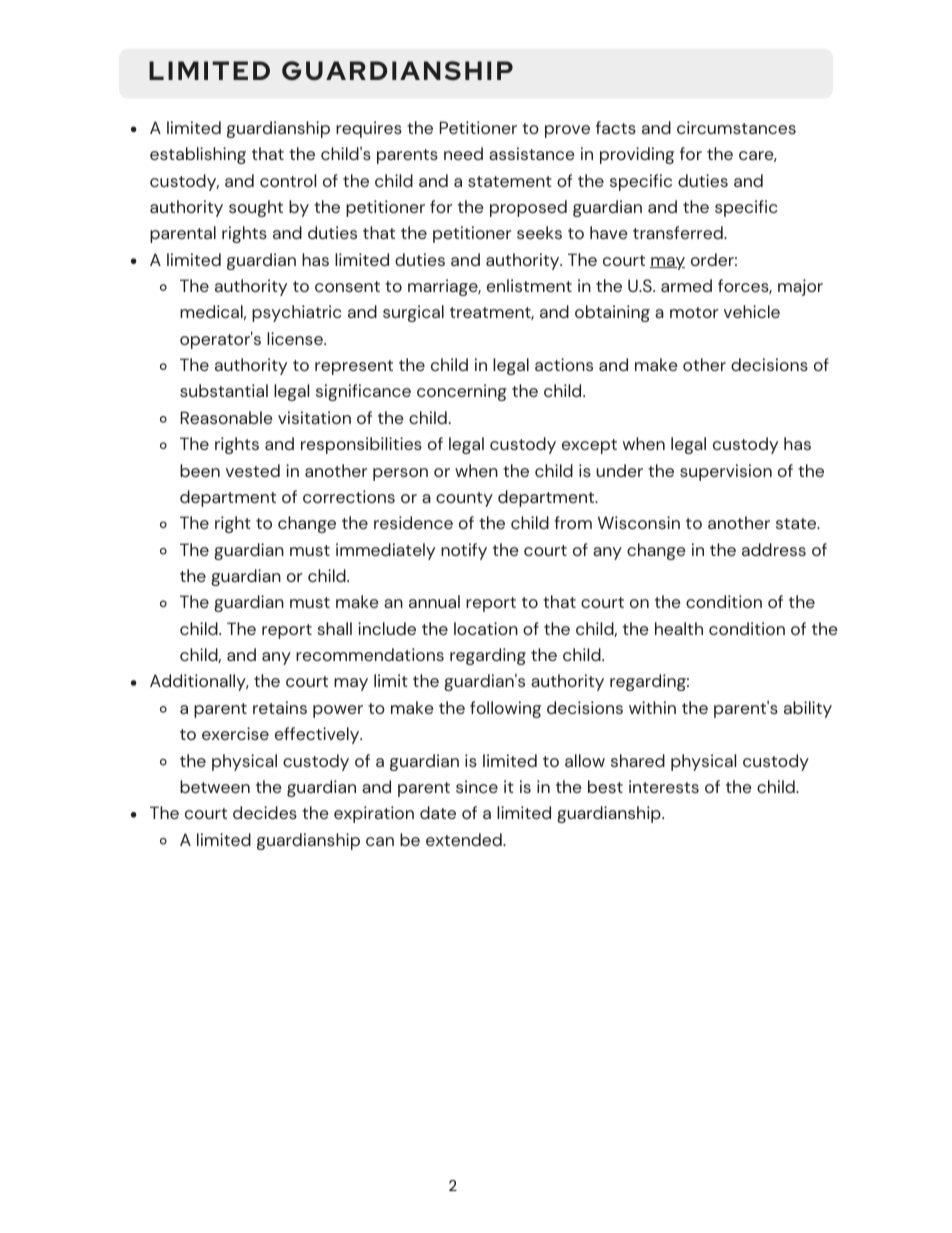  What do you see at coordinates (253, 470) in the document?
I see `vested` at bounding box center [253, 470].
